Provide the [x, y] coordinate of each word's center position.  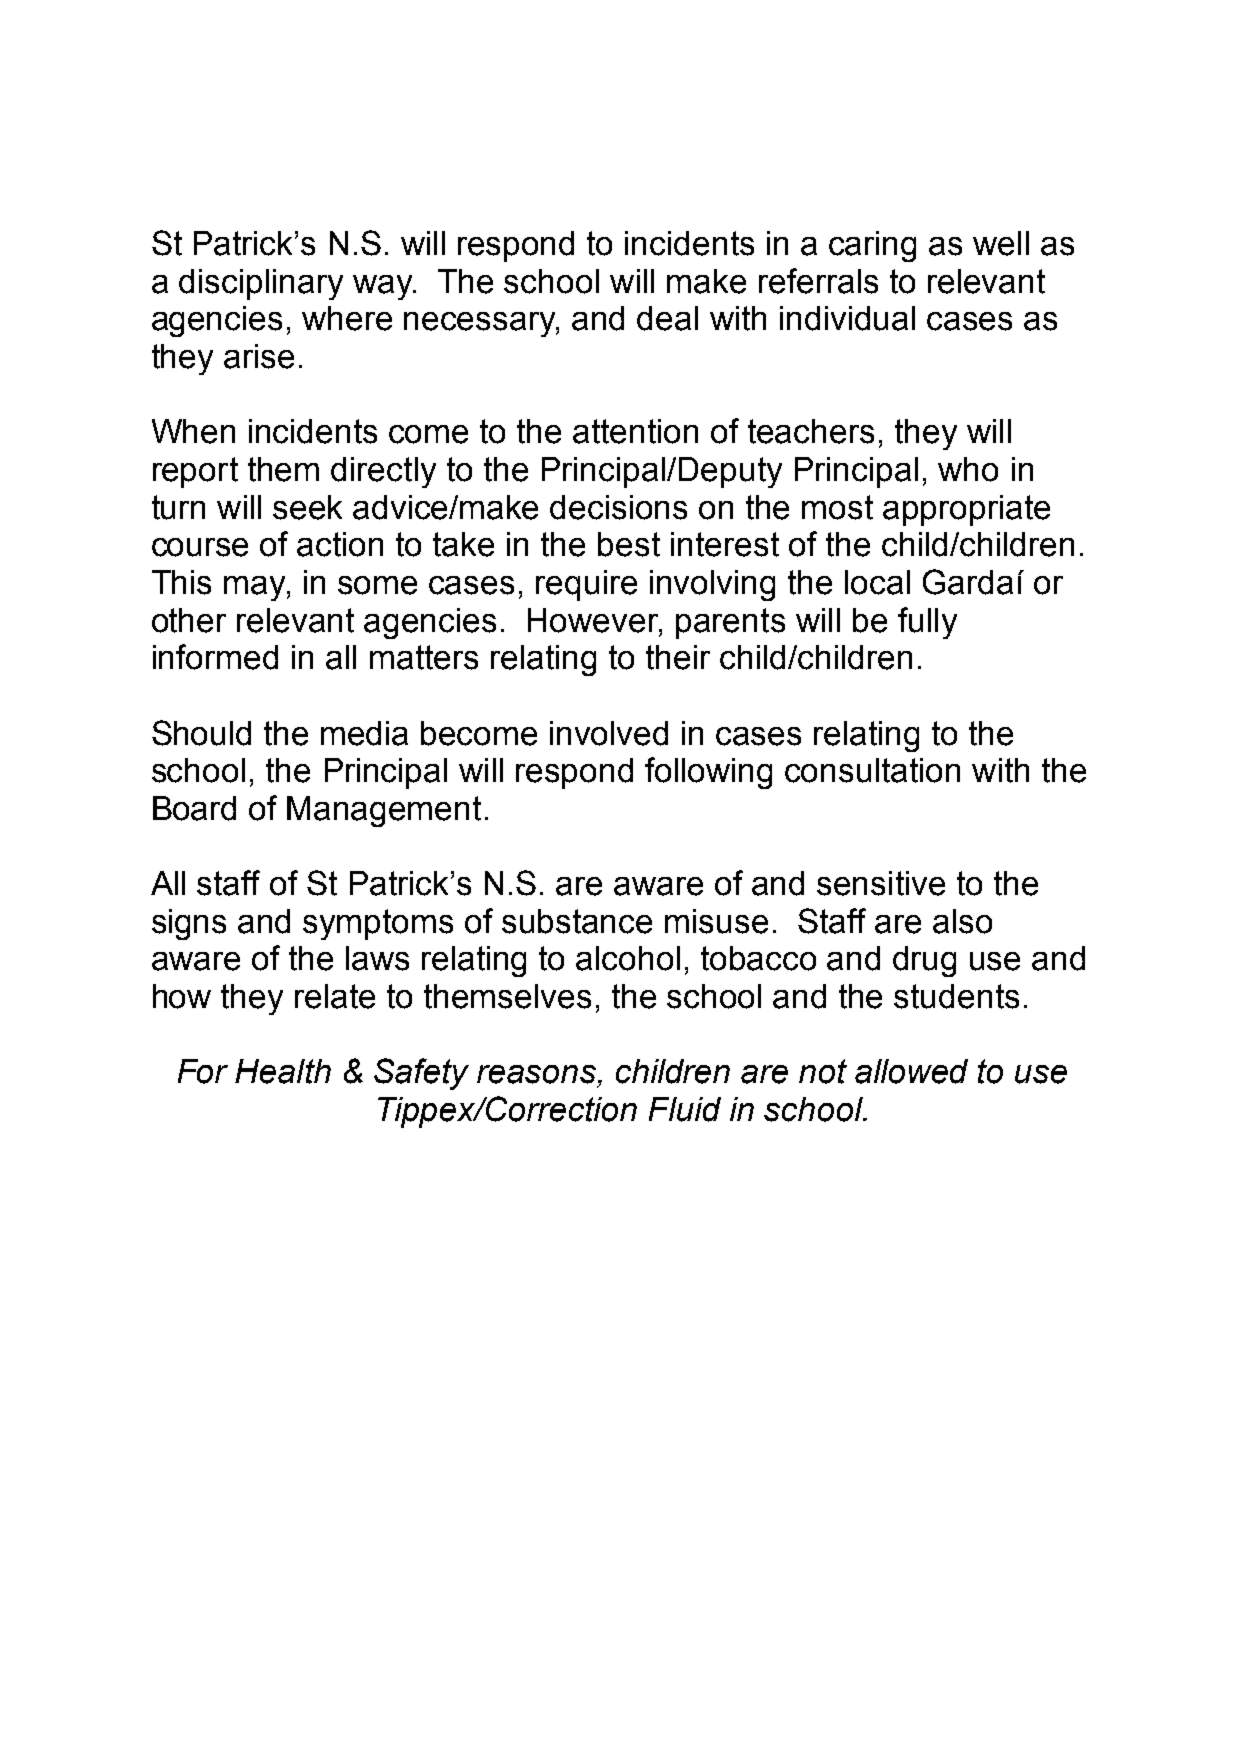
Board [194, 808]
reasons [536, 1074]
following [708, 773]
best [629, 544]
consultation [872, 770]
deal [667, 318]
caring [872, 246]
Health [283, 1071]
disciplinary [261, 284]
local [877, 582]
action [340, 544]
